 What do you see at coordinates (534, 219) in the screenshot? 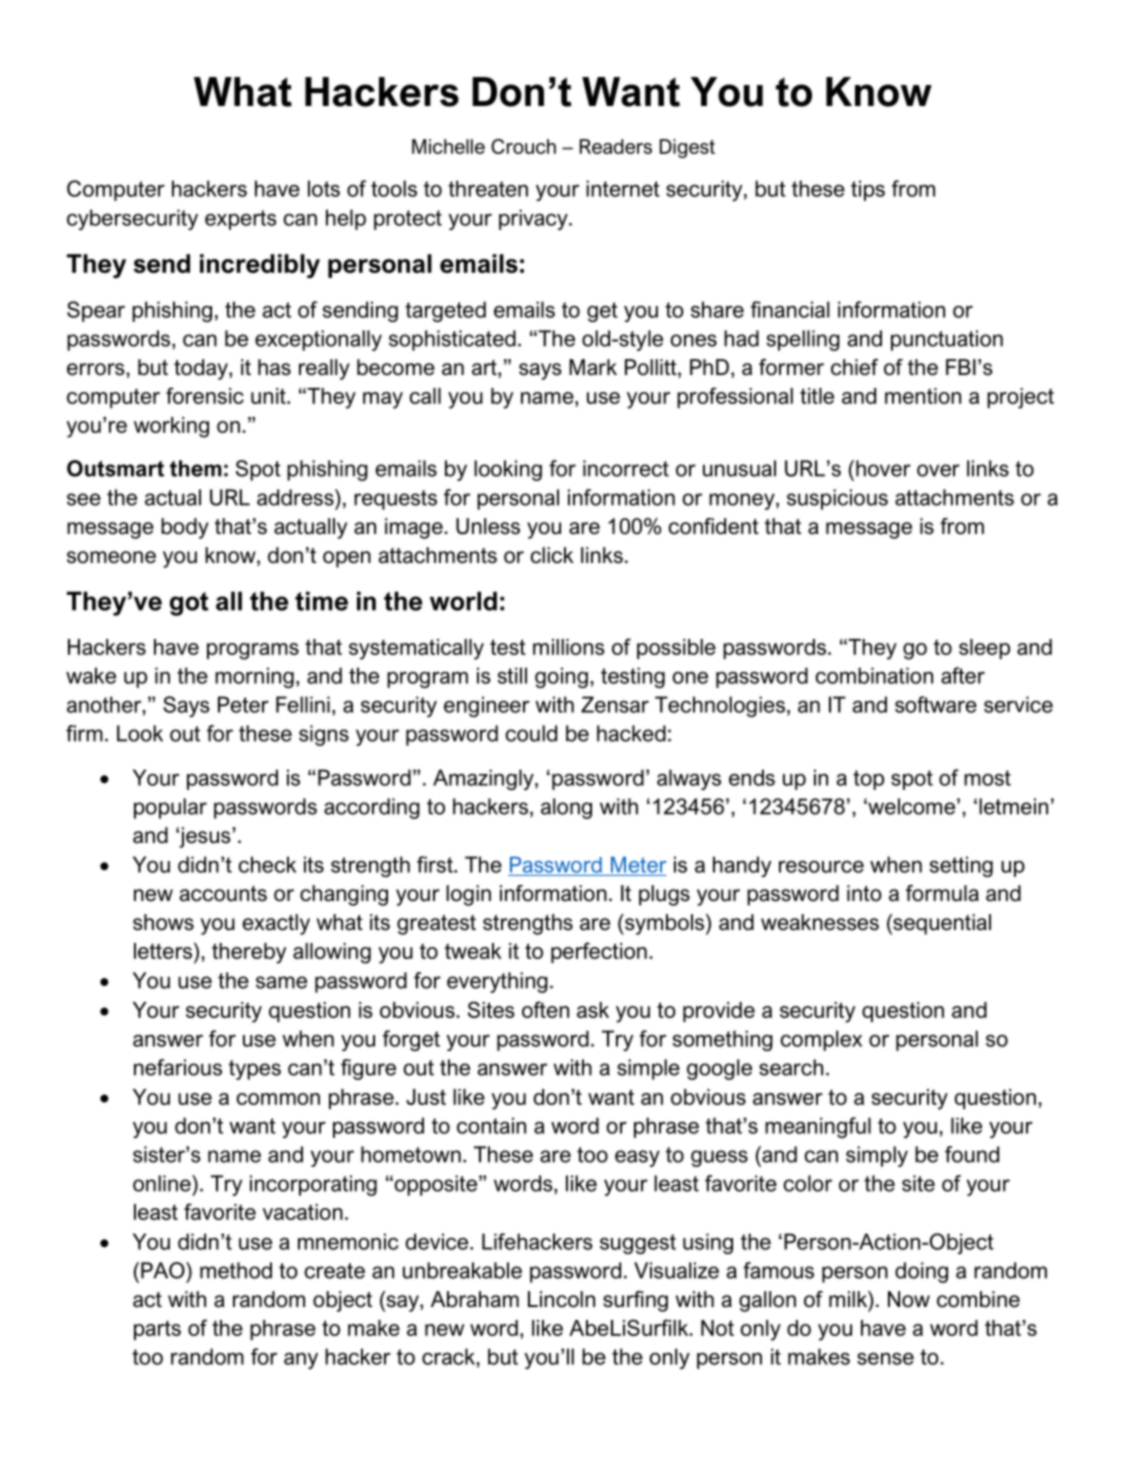
I see `privacy` at bounding box center [534, 219].
